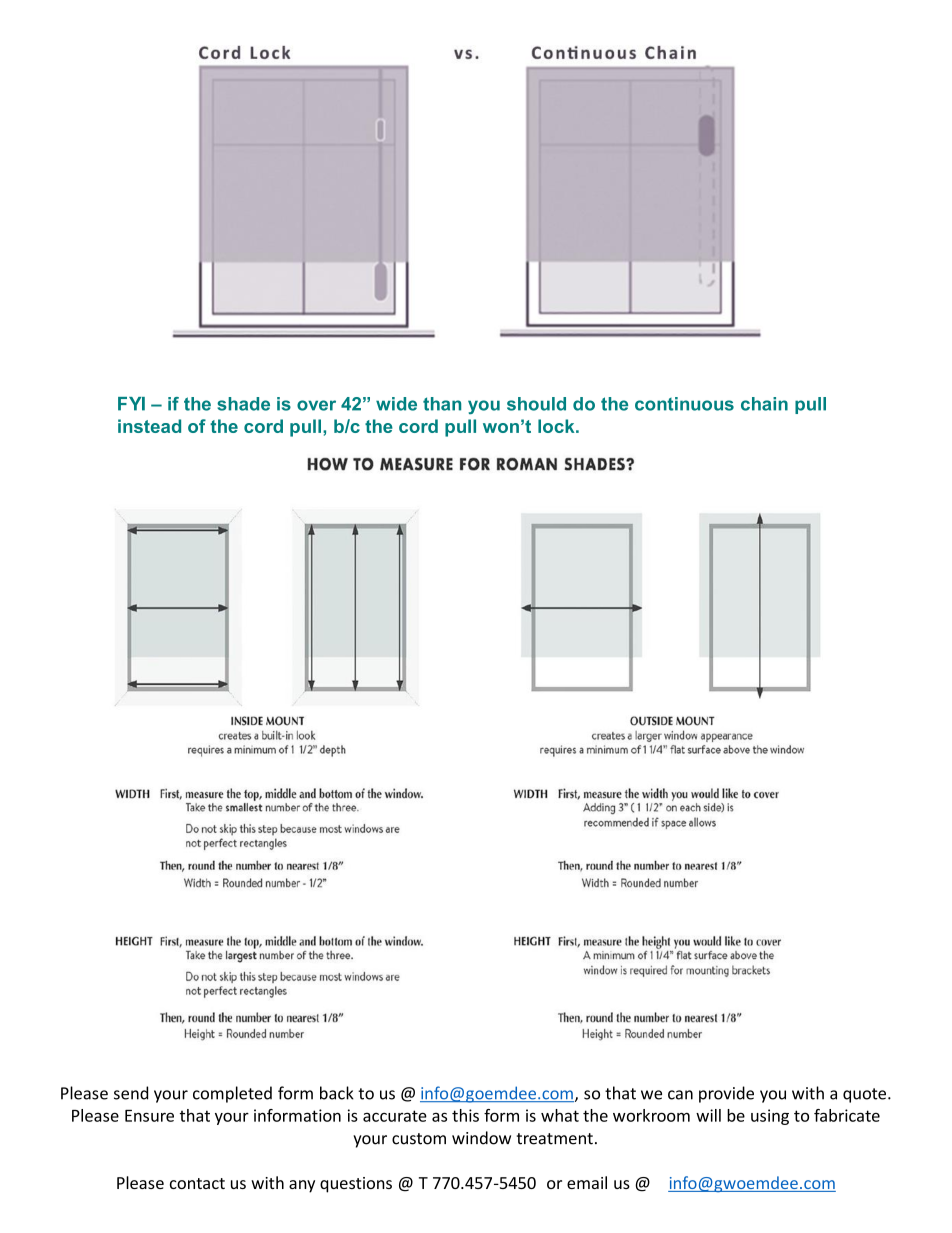  What do you see at coordinates (684, 404) in the image?
I see `continuous` at bounding box center [684, 404].
